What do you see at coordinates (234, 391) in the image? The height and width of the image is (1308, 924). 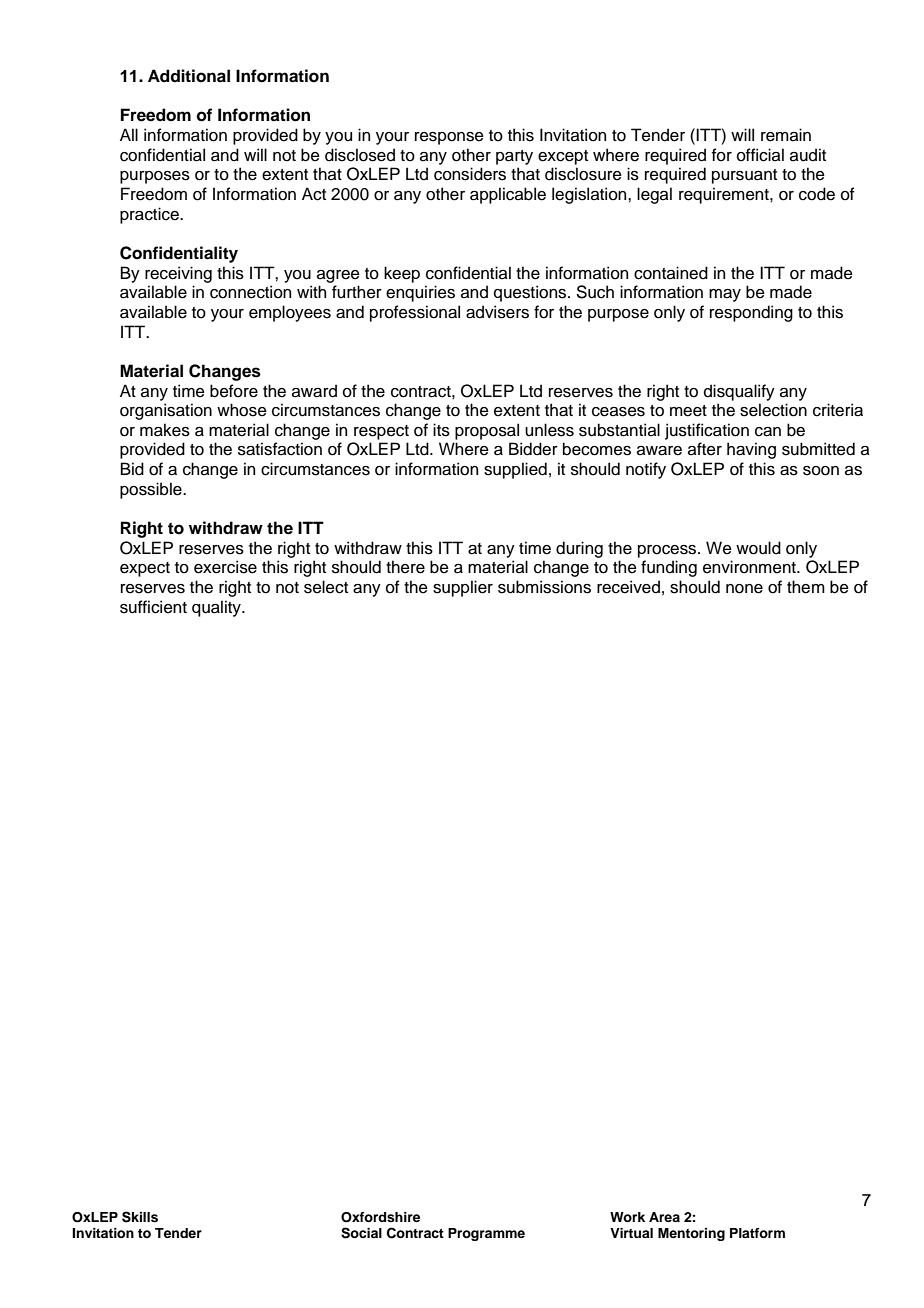 I see `before` at bounding box center [234, 391].
